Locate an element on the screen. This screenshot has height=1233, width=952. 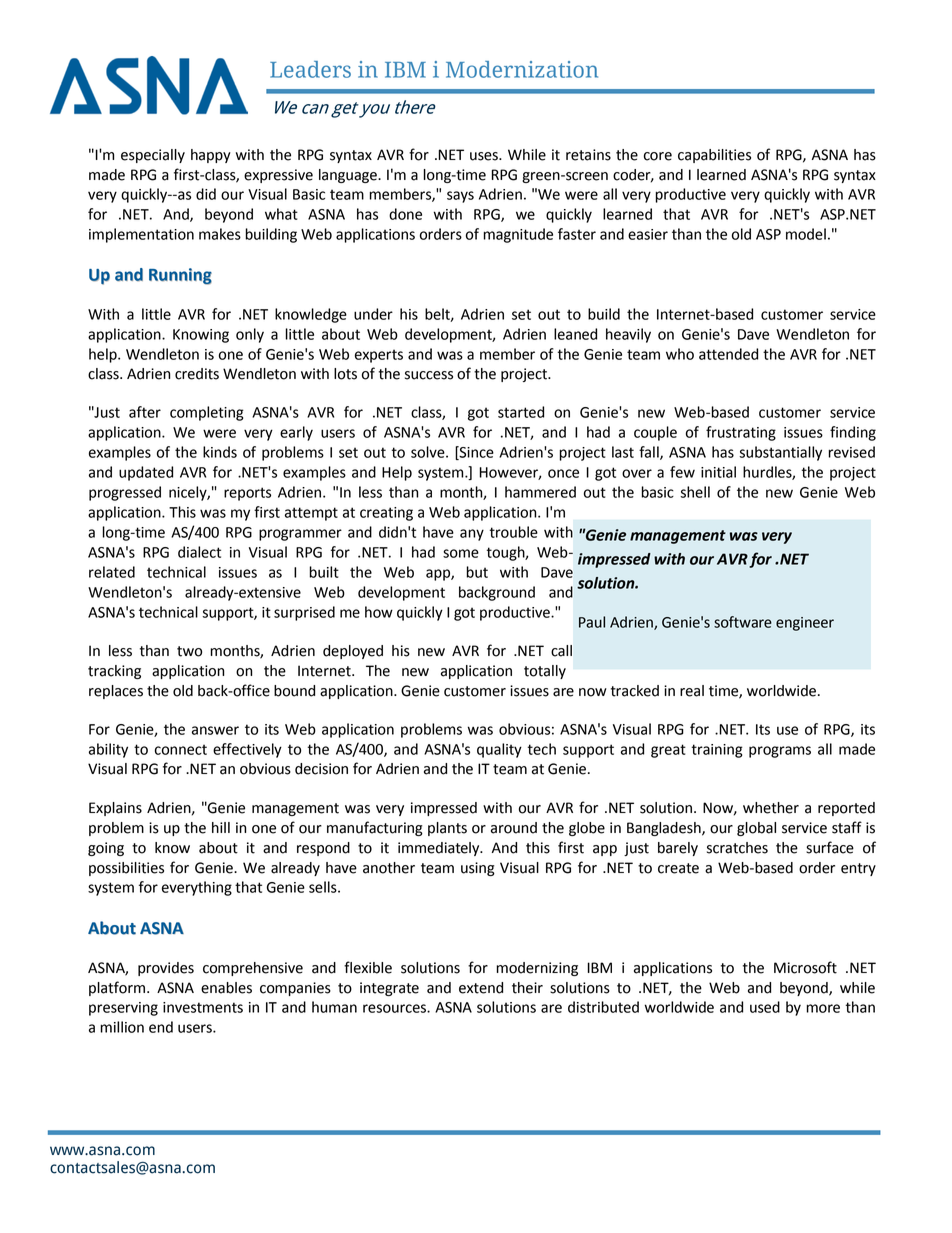
solve is located at coordinates (429, 452).
